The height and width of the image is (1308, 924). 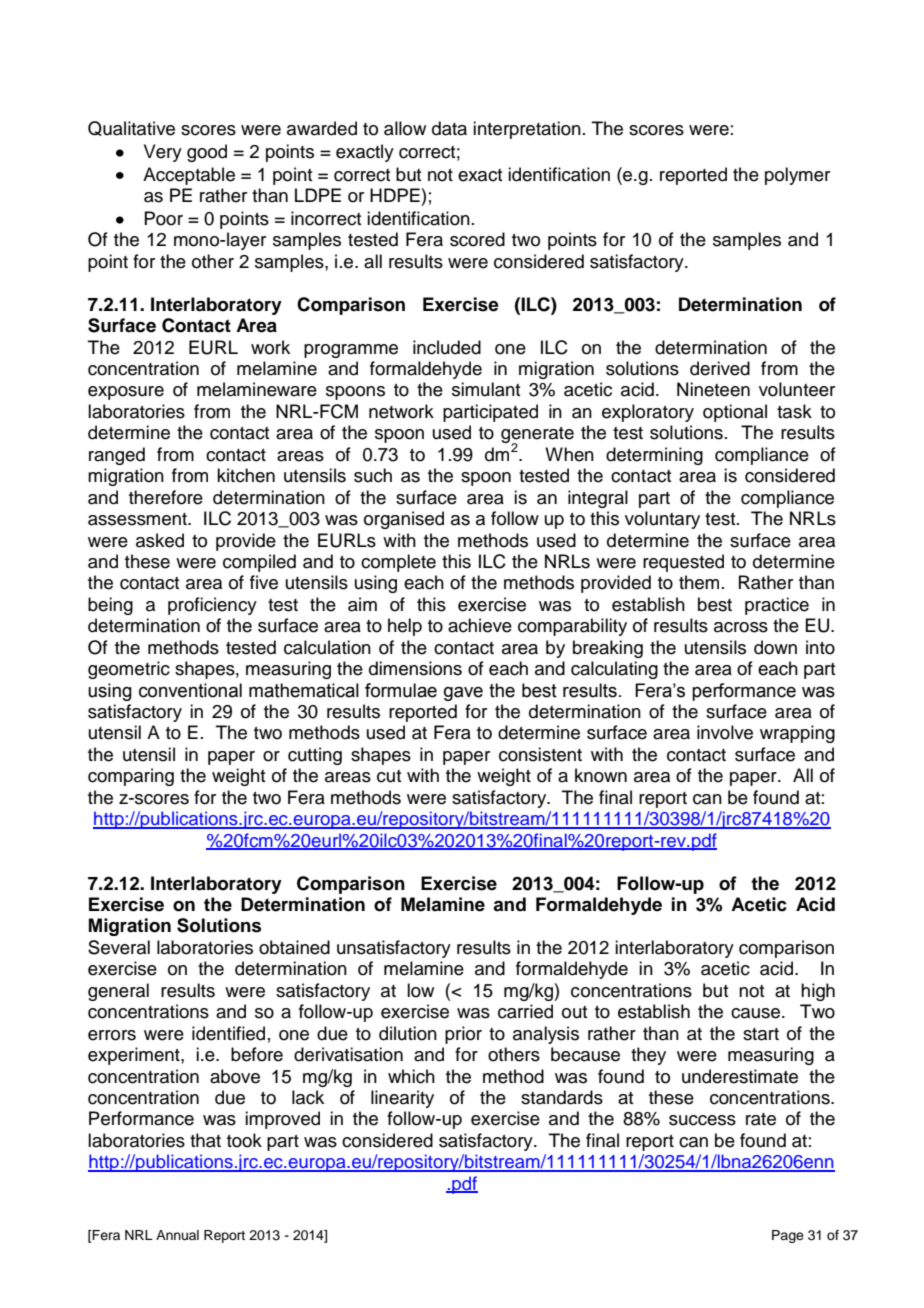 I want to click on Annual, so click(x=177, y=1235).
